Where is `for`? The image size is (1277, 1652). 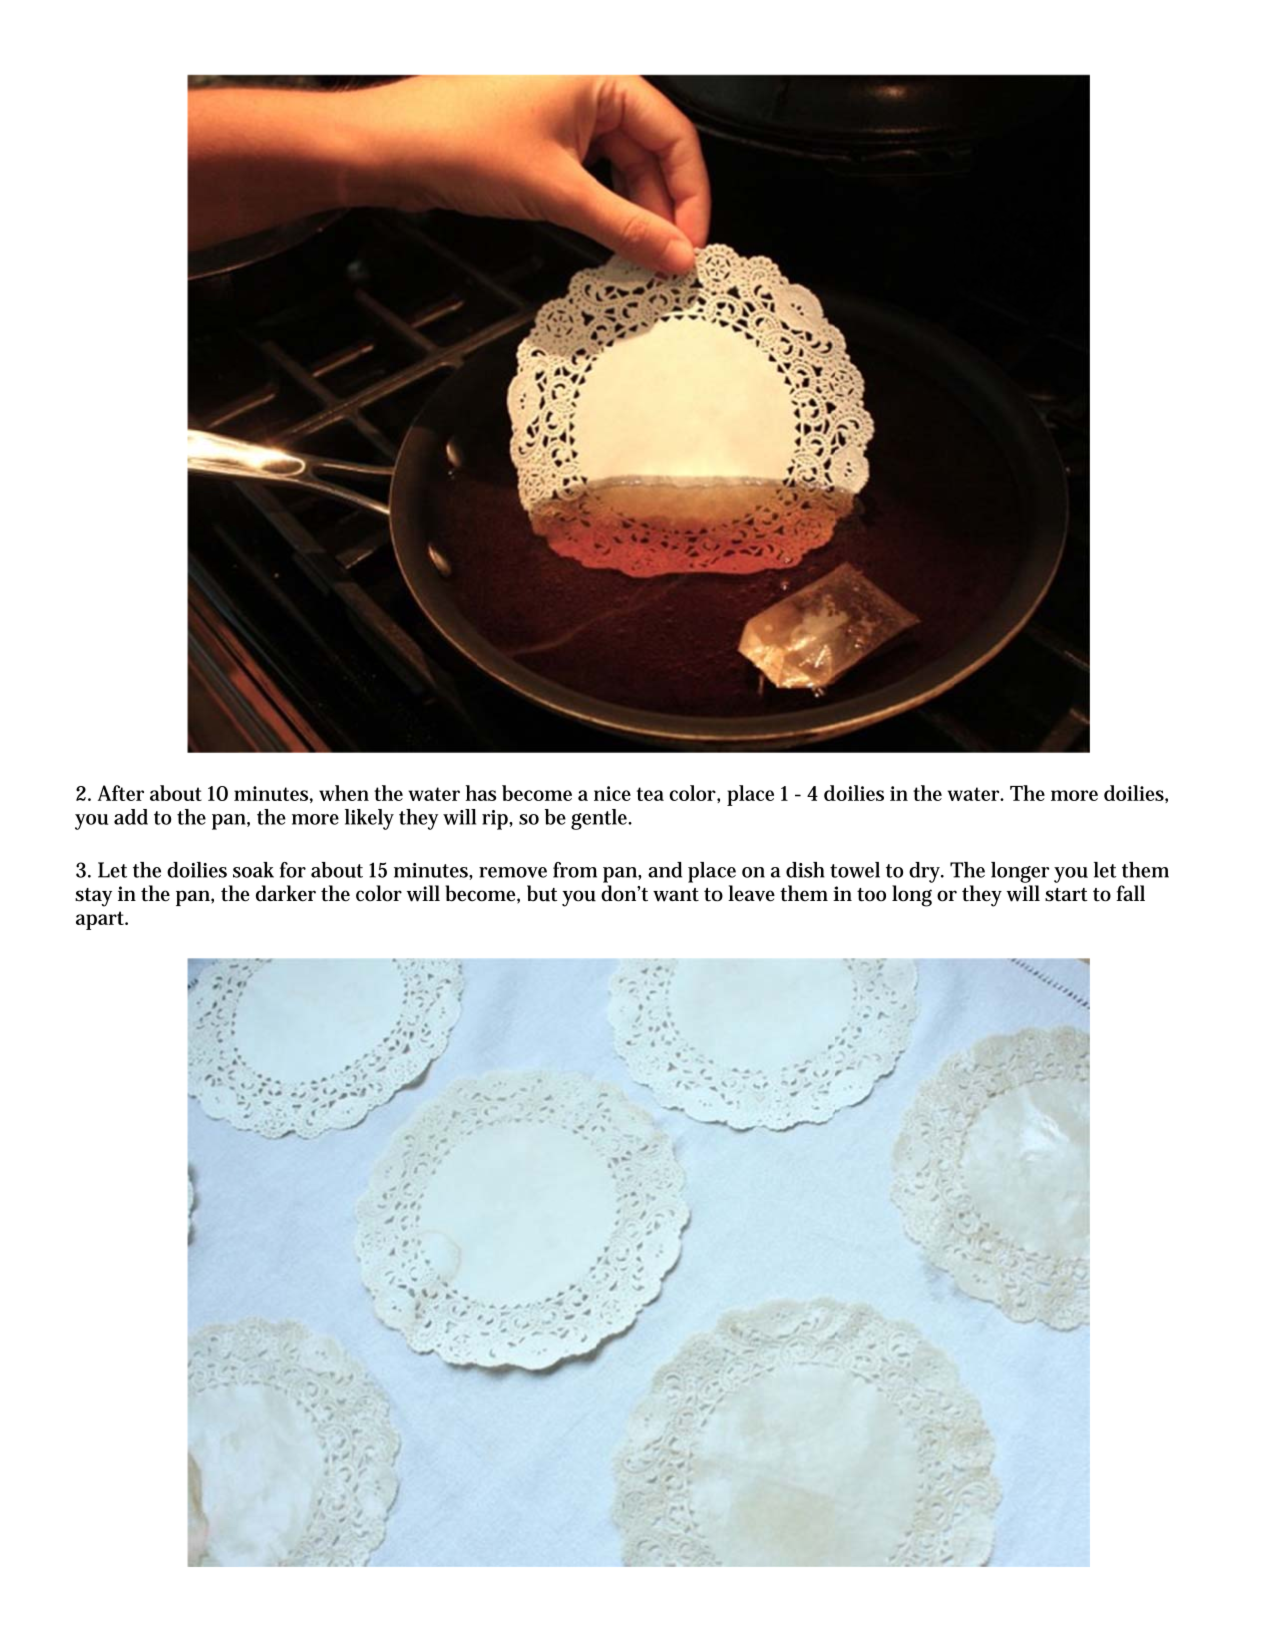 for is located at coordinates (293, 870).
